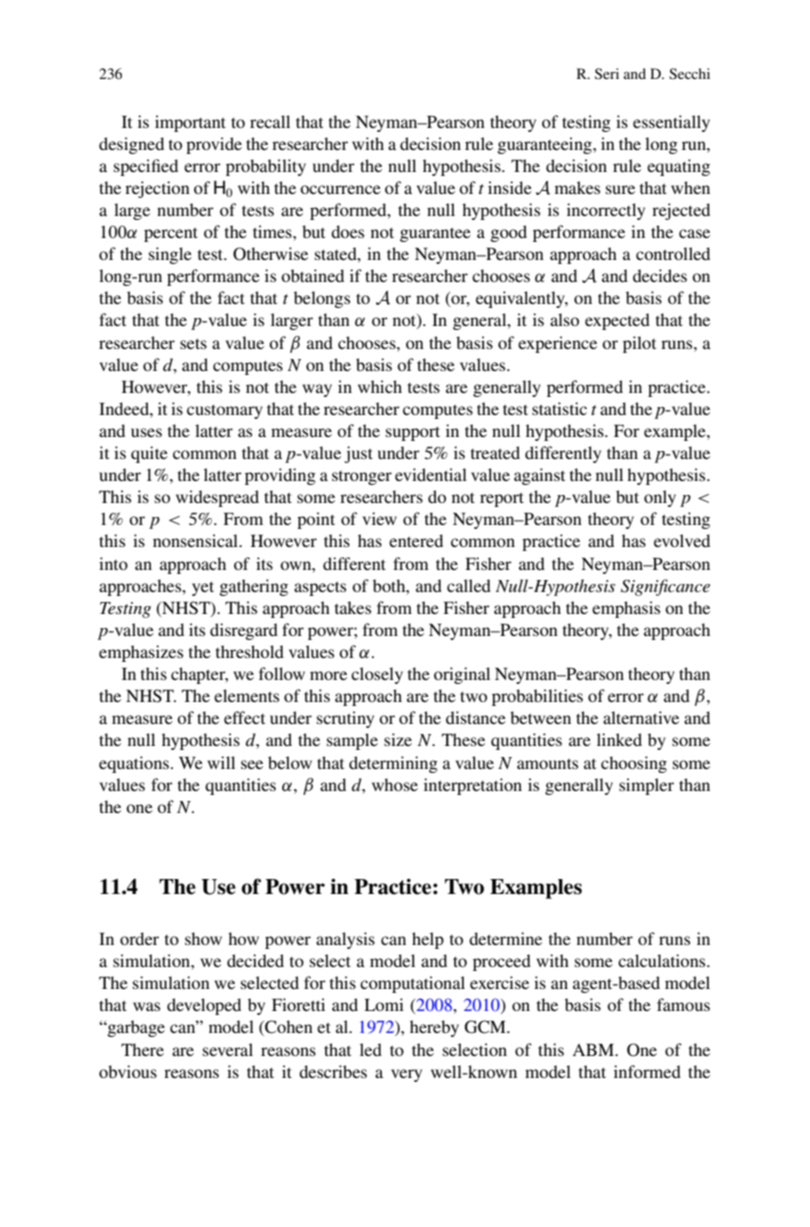 Image resolution: width=810 pixels, height=1227 pixels. What do you see at coordinates (607, 74) in the screenshot?
I see `Seri` at bounding box center [607, 74].
